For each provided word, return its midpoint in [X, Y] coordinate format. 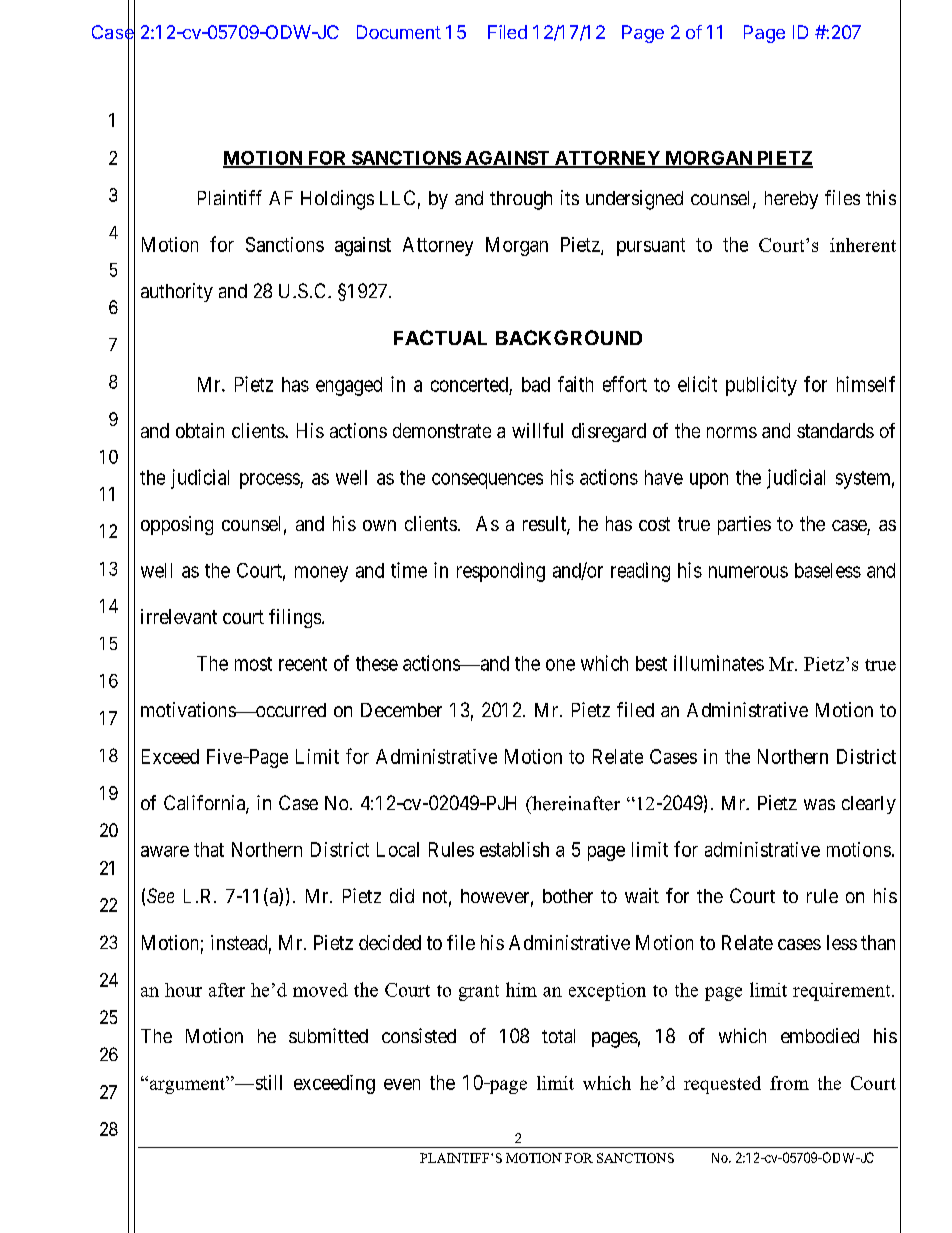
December [401, 710]
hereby [791, 200]
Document [399, 32]
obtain [200, 430]
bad [536, 384]
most [253, 664]
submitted [328, 1035]
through [521, 200]
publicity [761, 386]
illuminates [719, 663]
